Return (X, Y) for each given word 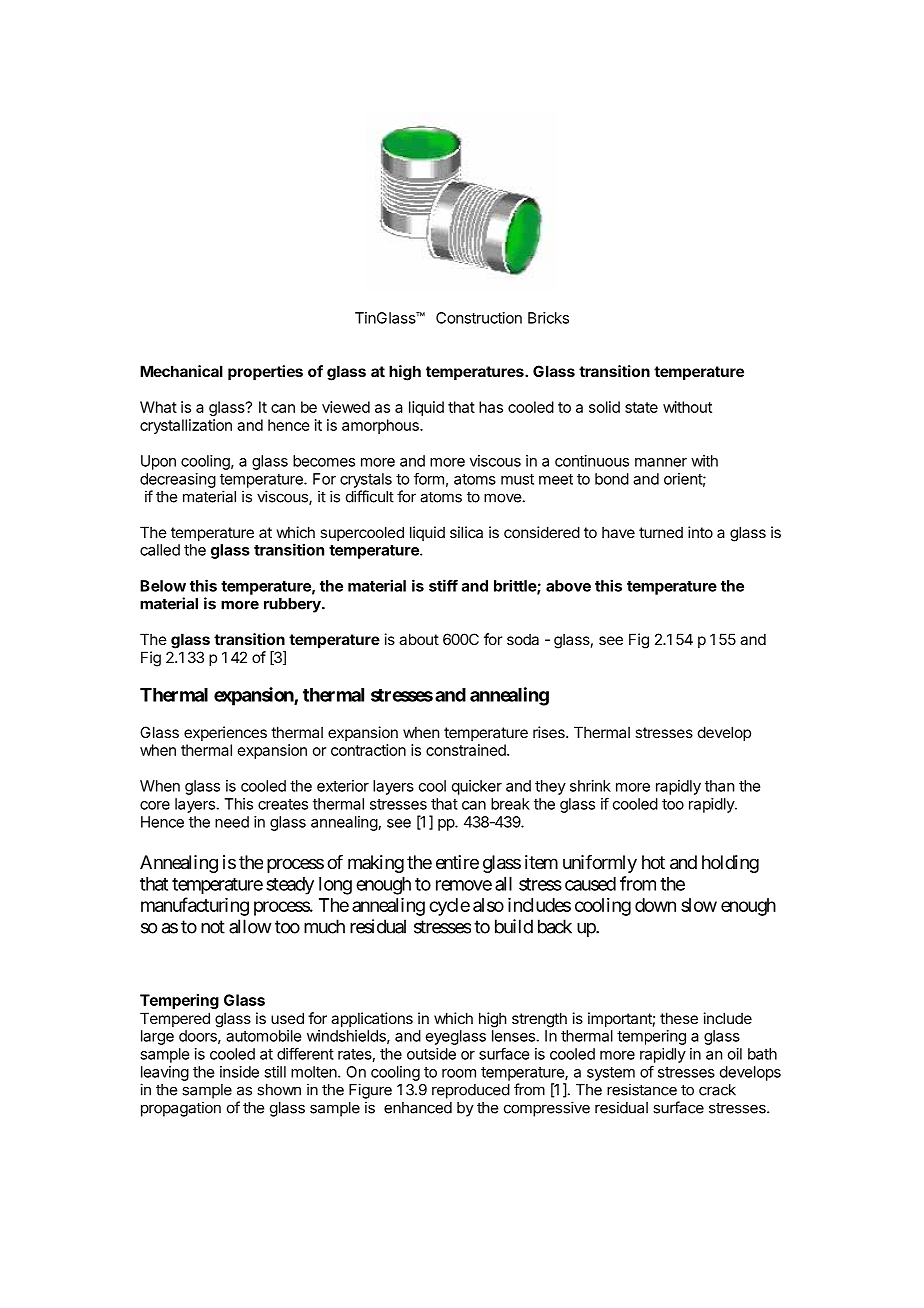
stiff (443, 585)
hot (653, 862)
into (700, 532)
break (510, 804)
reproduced (471, 1091)
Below (163, 586)
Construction (479, 318)
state (641, 407)
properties (265, 372)
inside (239, 1072)
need (232, 822)
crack (717, 1090)
